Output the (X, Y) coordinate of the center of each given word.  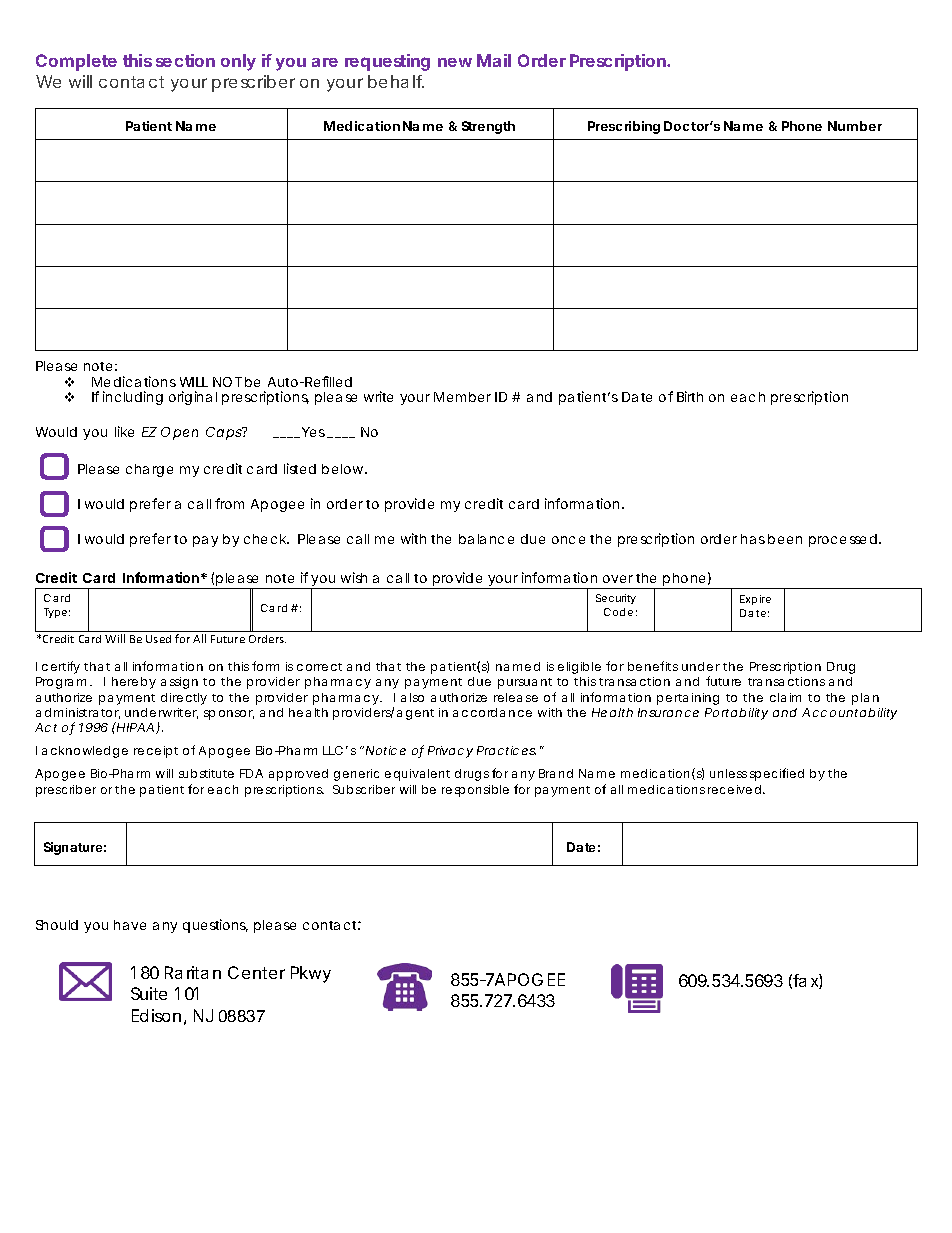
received (734, 789)
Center (256, 972)
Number (855, 126)
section (185, 60)
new (455, 62)
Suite (149, 993)
